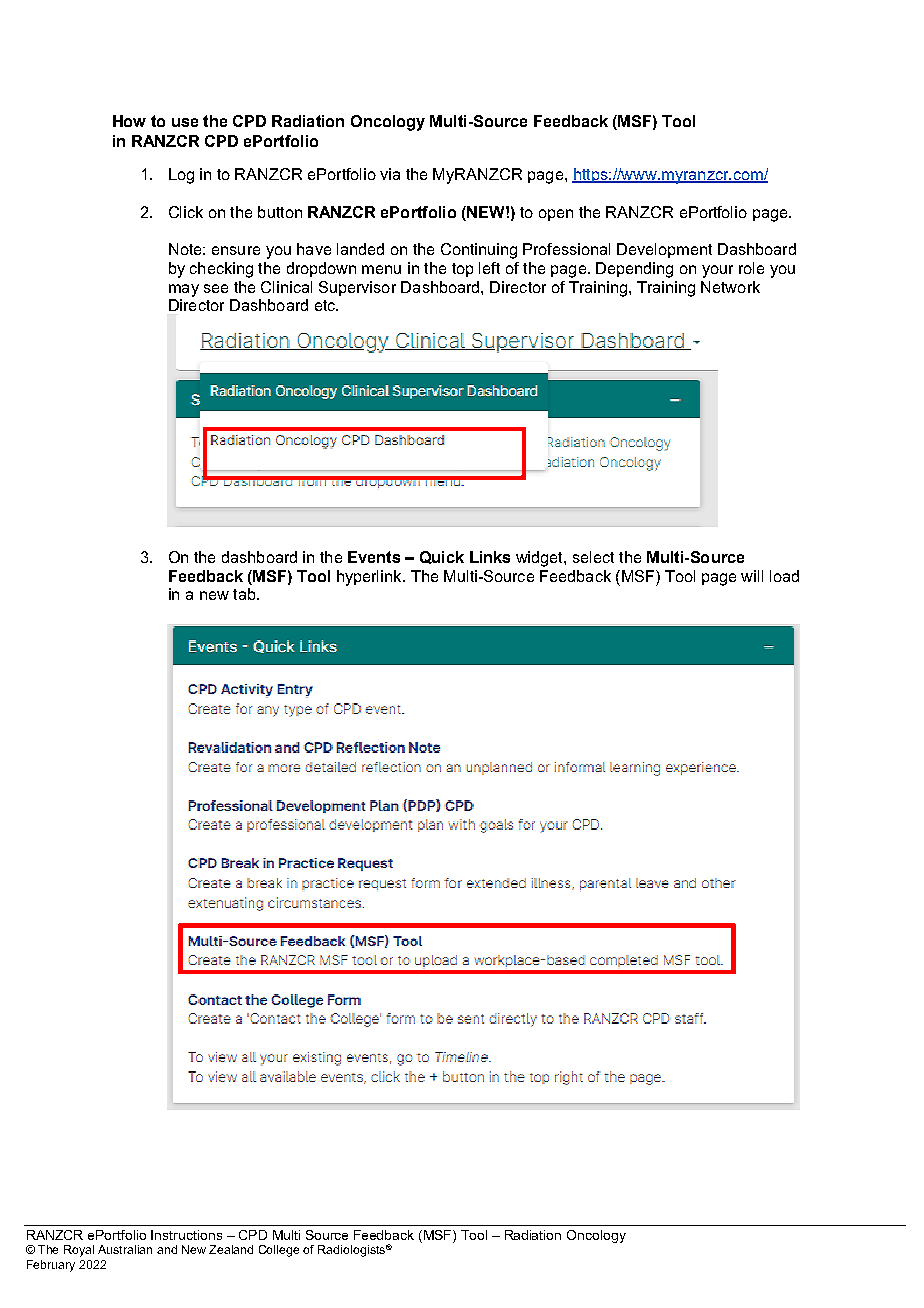 The height and width of the screenshot is (1308, 924). Describe the element at coordinates (390, 174) in the screenshot. I see `via` at that location.
